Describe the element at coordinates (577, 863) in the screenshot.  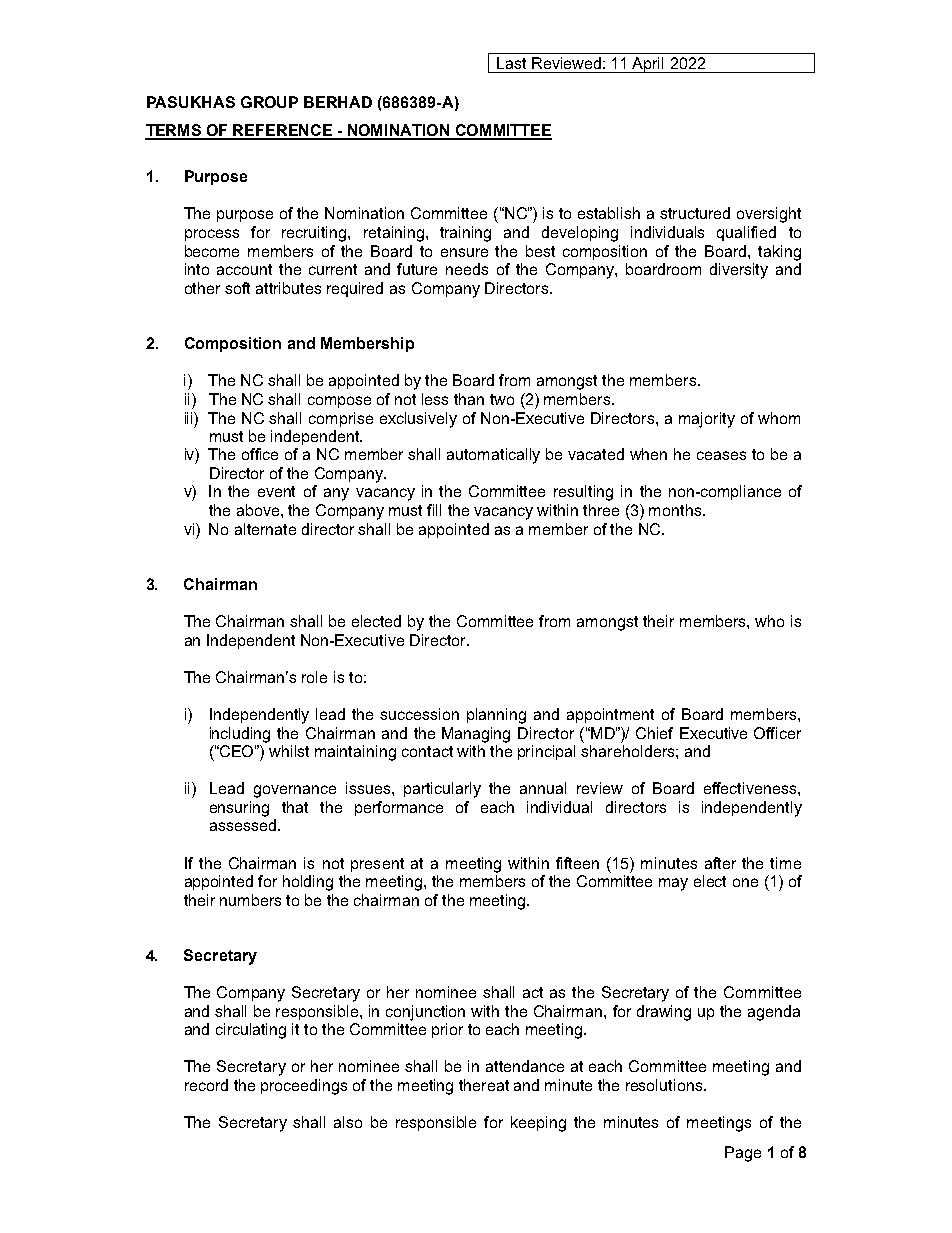
I see `fifteen` at that location.
